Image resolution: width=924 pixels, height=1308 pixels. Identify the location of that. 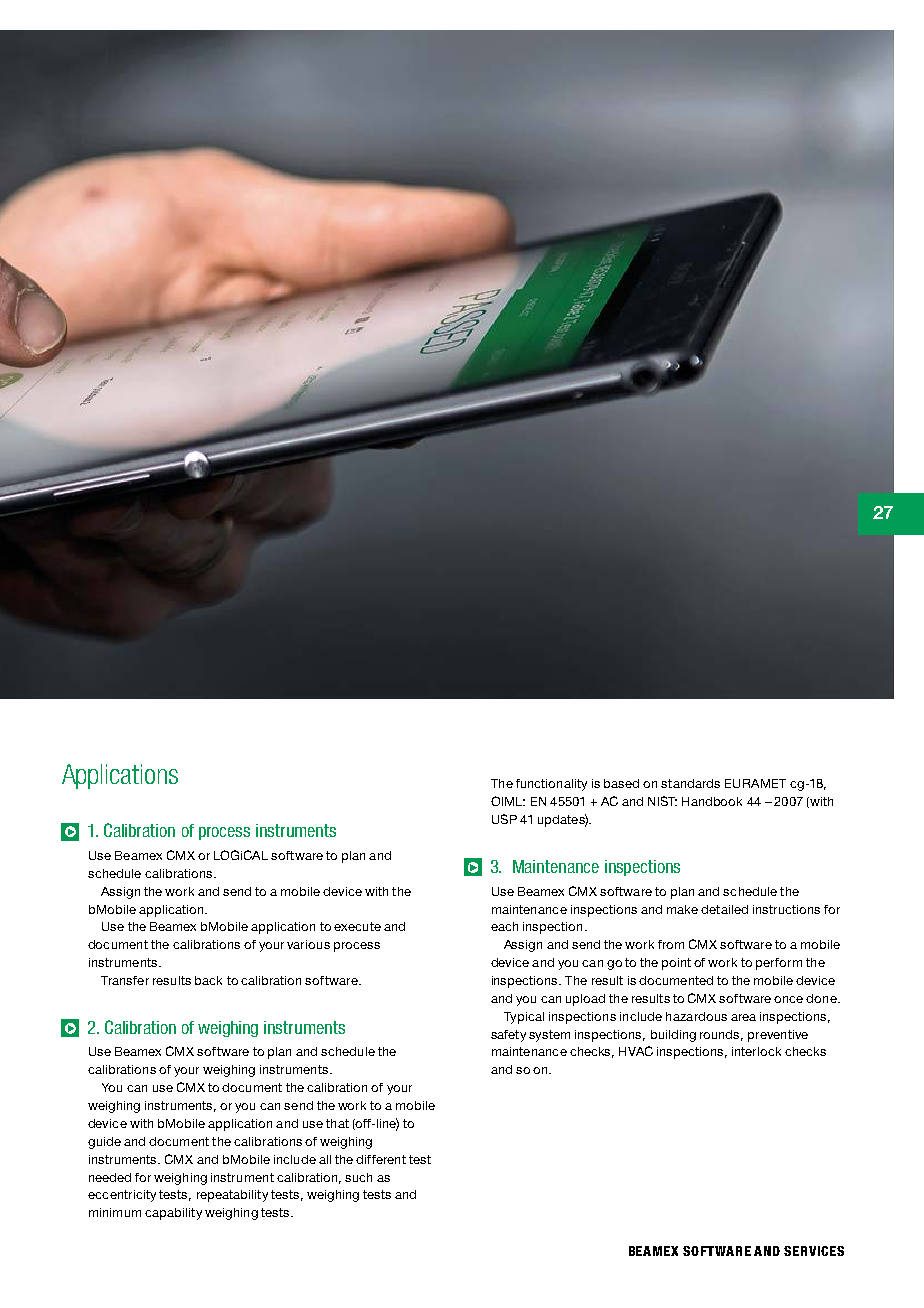
(337, 1123).
